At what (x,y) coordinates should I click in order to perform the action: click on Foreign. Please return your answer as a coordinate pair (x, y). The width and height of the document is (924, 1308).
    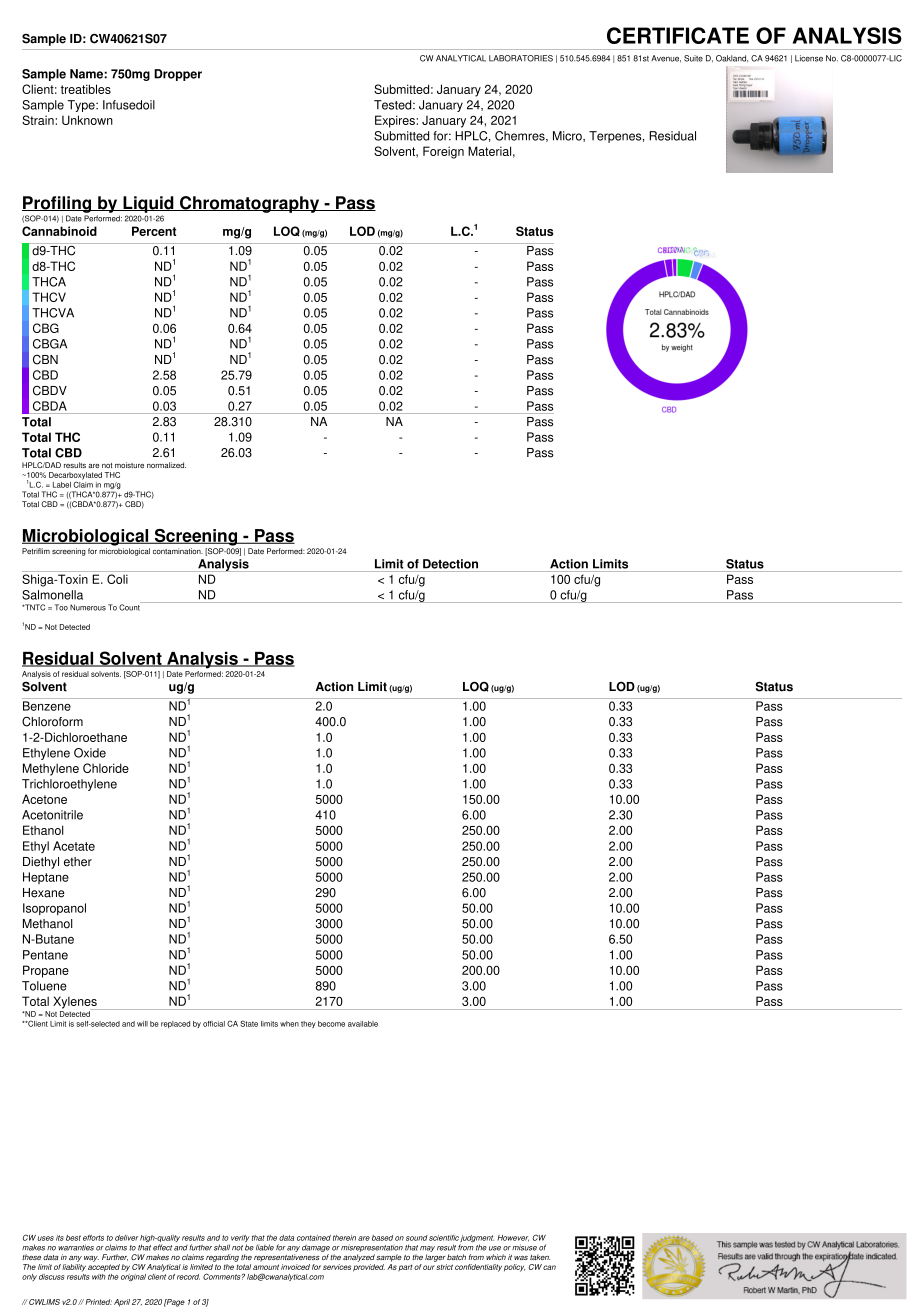
    Looking at the image, I should click on (443, 152).
